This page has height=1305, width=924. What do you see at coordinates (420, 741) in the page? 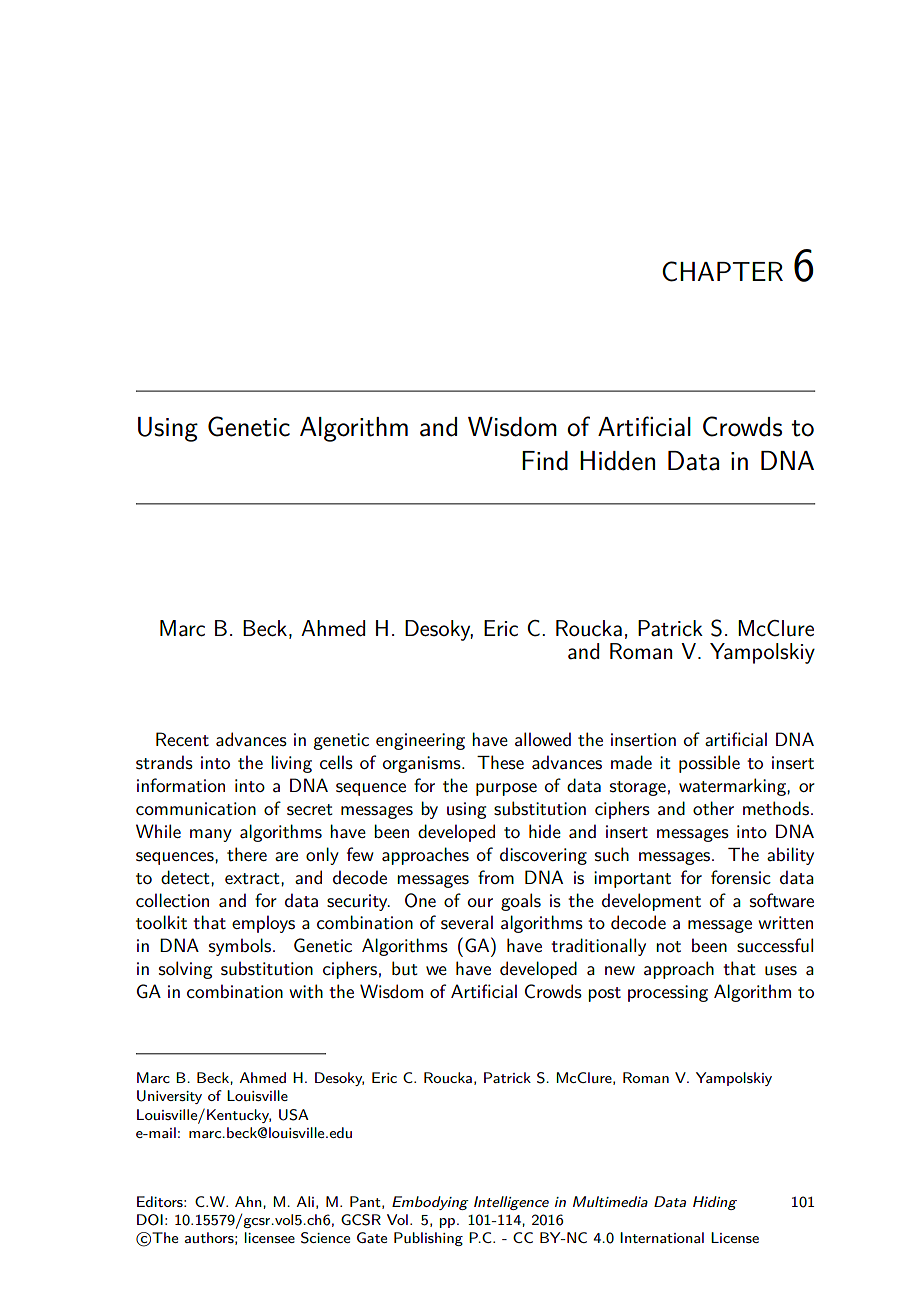
I see `engineering` at bounding box center [420, 741].
